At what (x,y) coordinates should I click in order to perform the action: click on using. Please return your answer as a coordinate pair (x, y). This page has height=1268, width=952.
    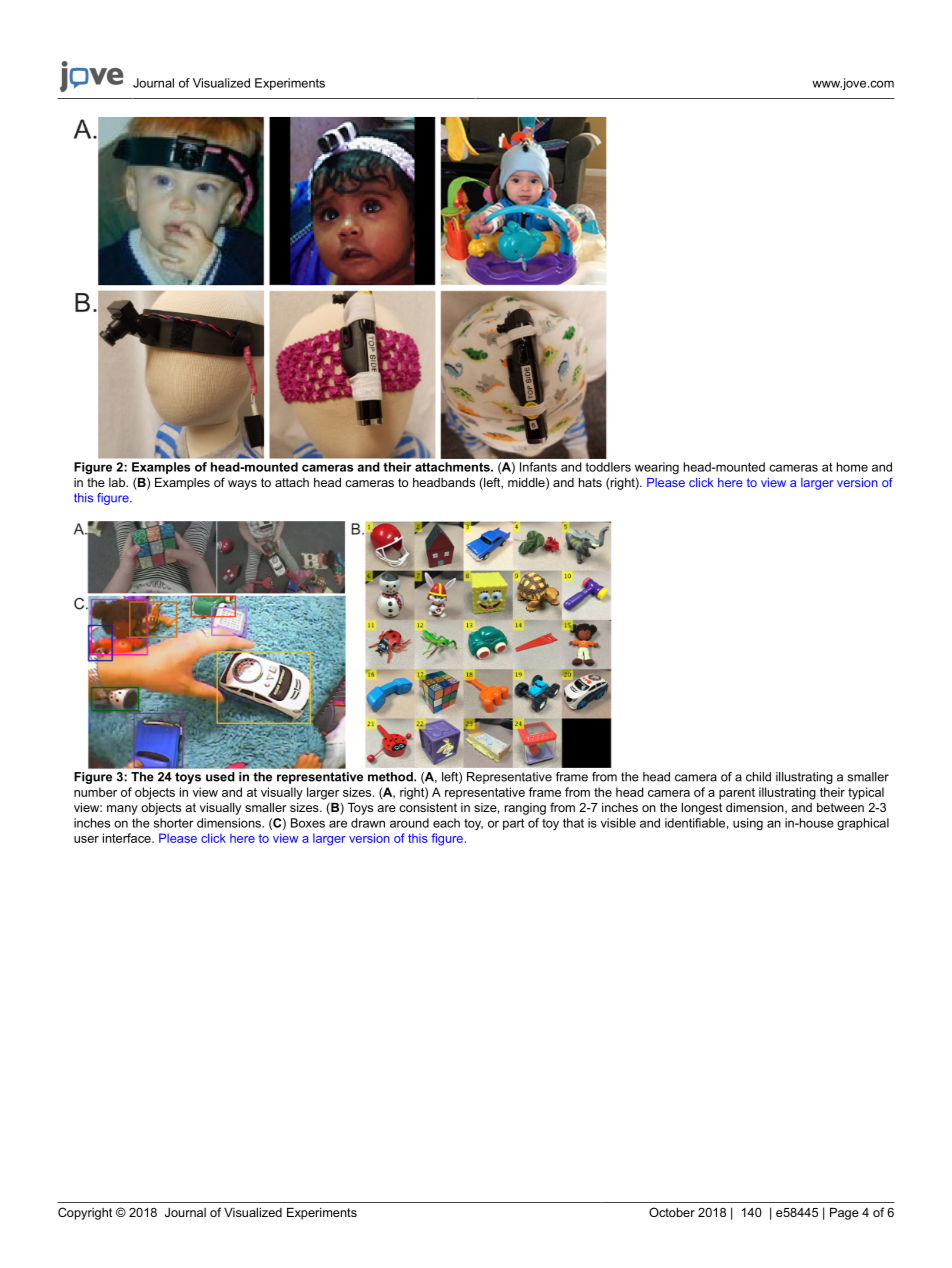
    Looking at the image, I should click on (748, 824).
